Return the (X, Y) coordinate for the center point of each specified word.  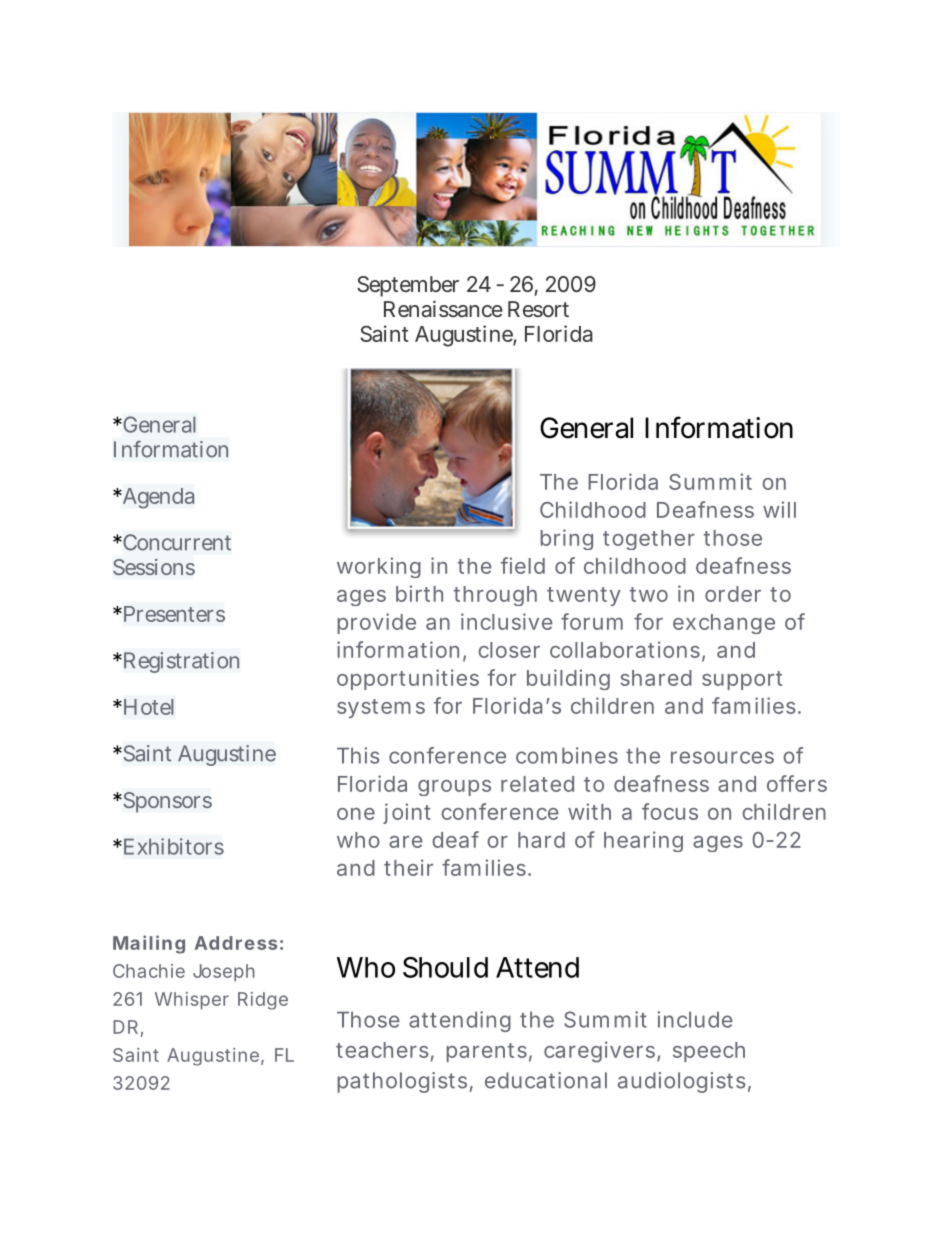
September (408, 286)
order (733, 594)
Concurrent (176, 542)
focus (670, 811)
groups (454, 788)
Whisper (192, 1001)
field (523, 565)
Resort (538, 309)
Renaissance (443, 308)
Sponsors (166, 802)
